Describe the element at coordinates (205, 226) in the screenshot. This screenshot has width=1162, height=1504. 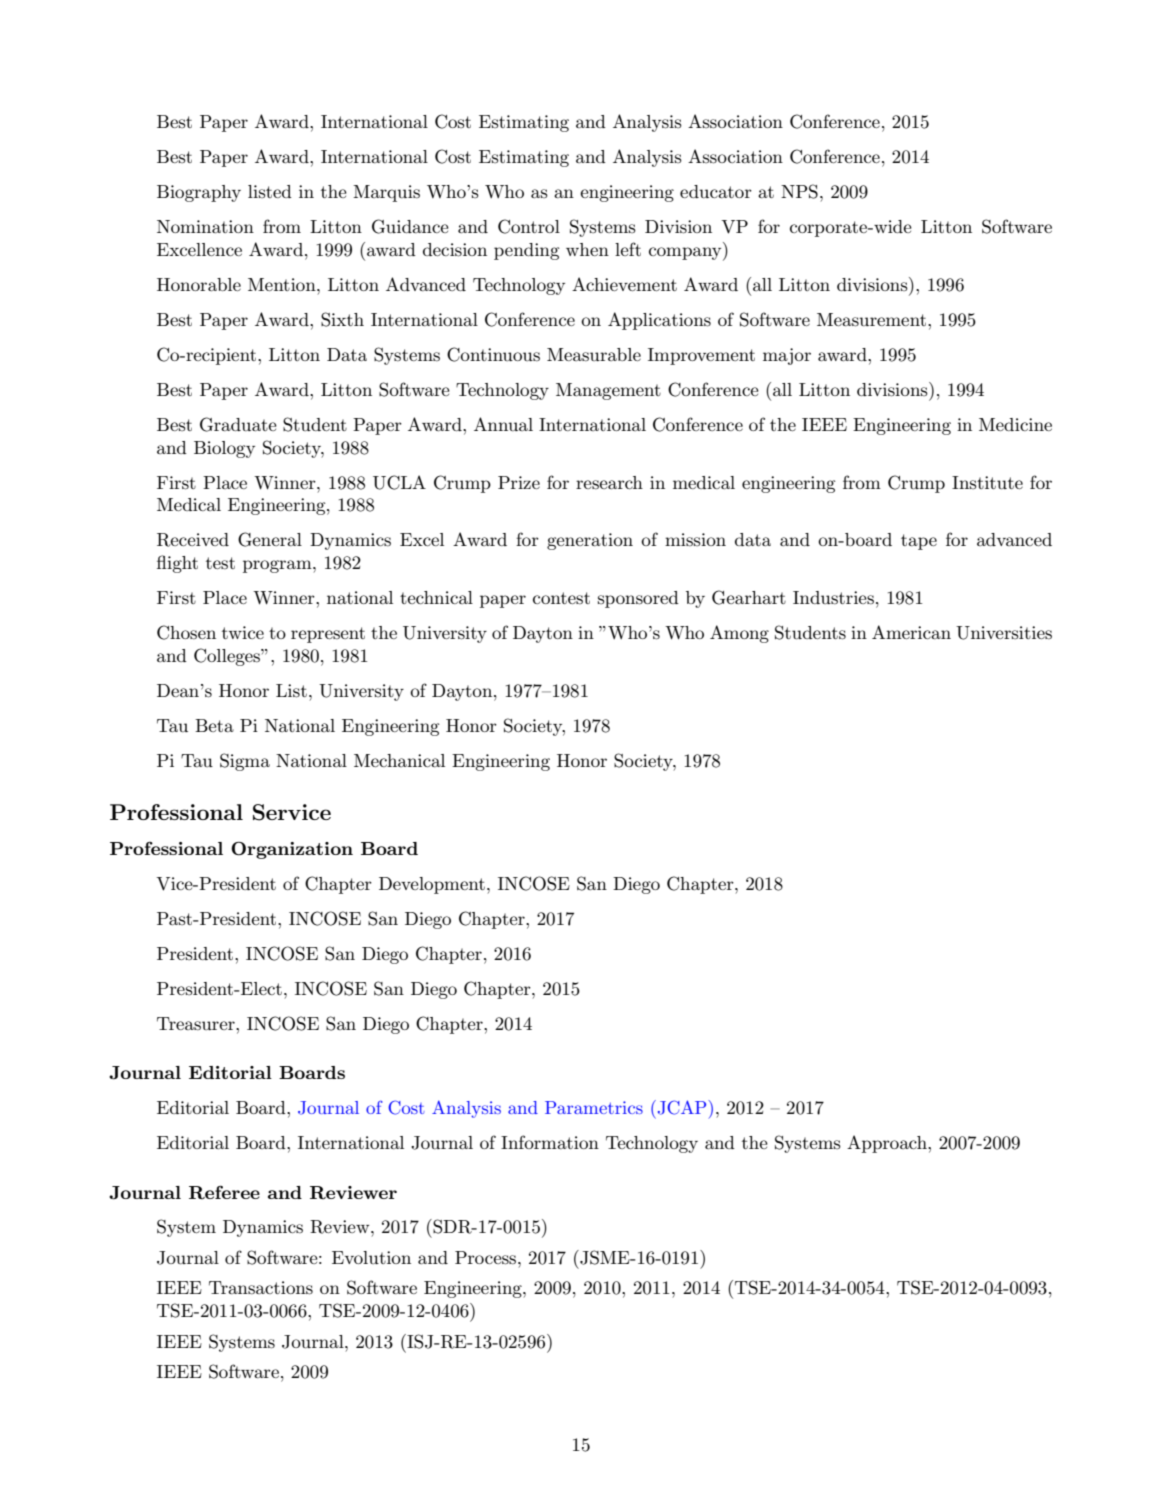
I see `Nomination` at that location.
